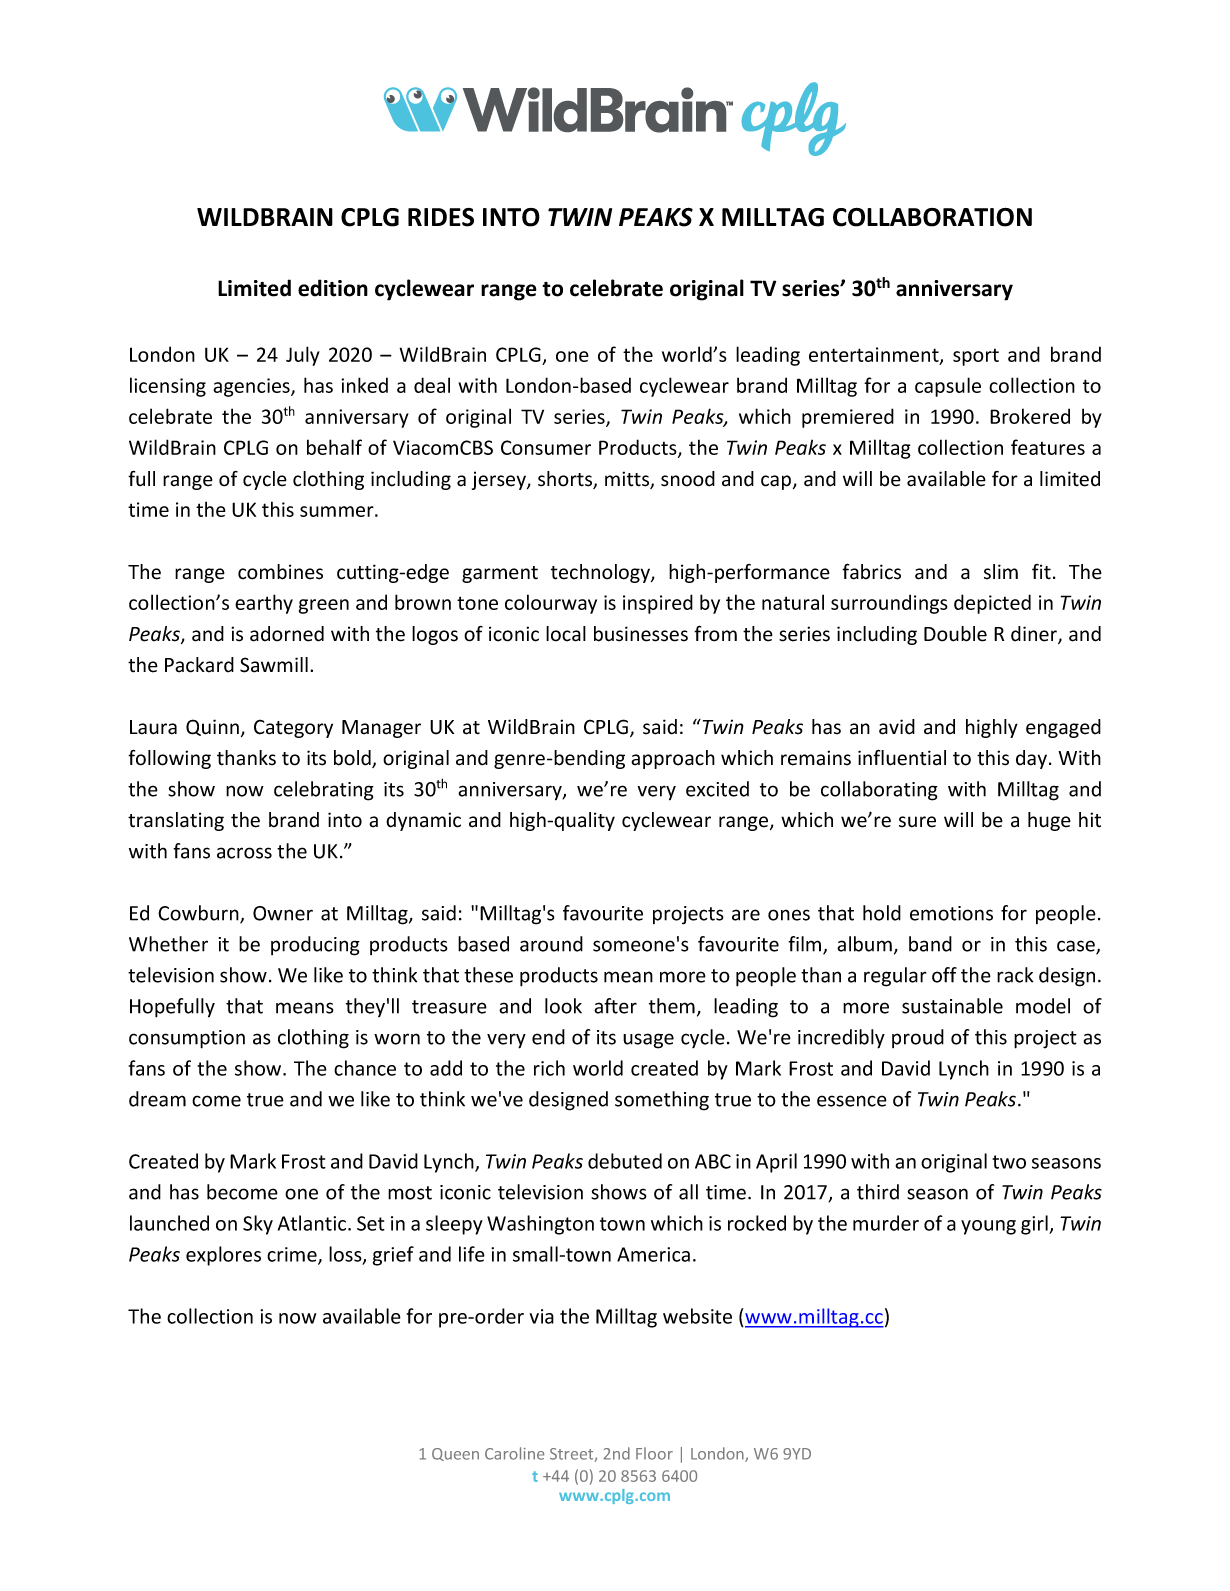  I want to click on around, so click(551, 944).
